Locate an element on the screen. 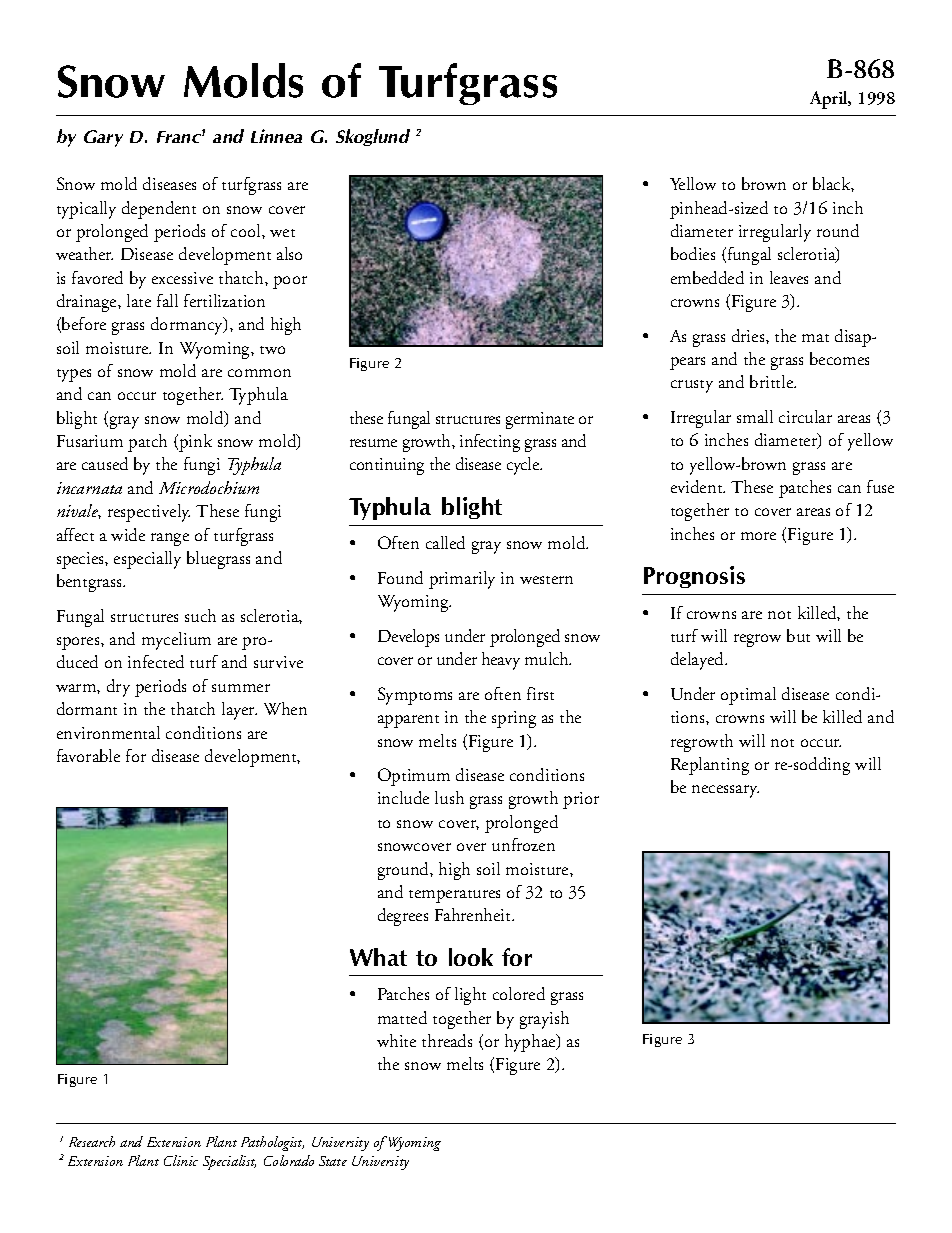 This screenshot has width=952, height=1233. dependent is located at coordinates (159, 210).
